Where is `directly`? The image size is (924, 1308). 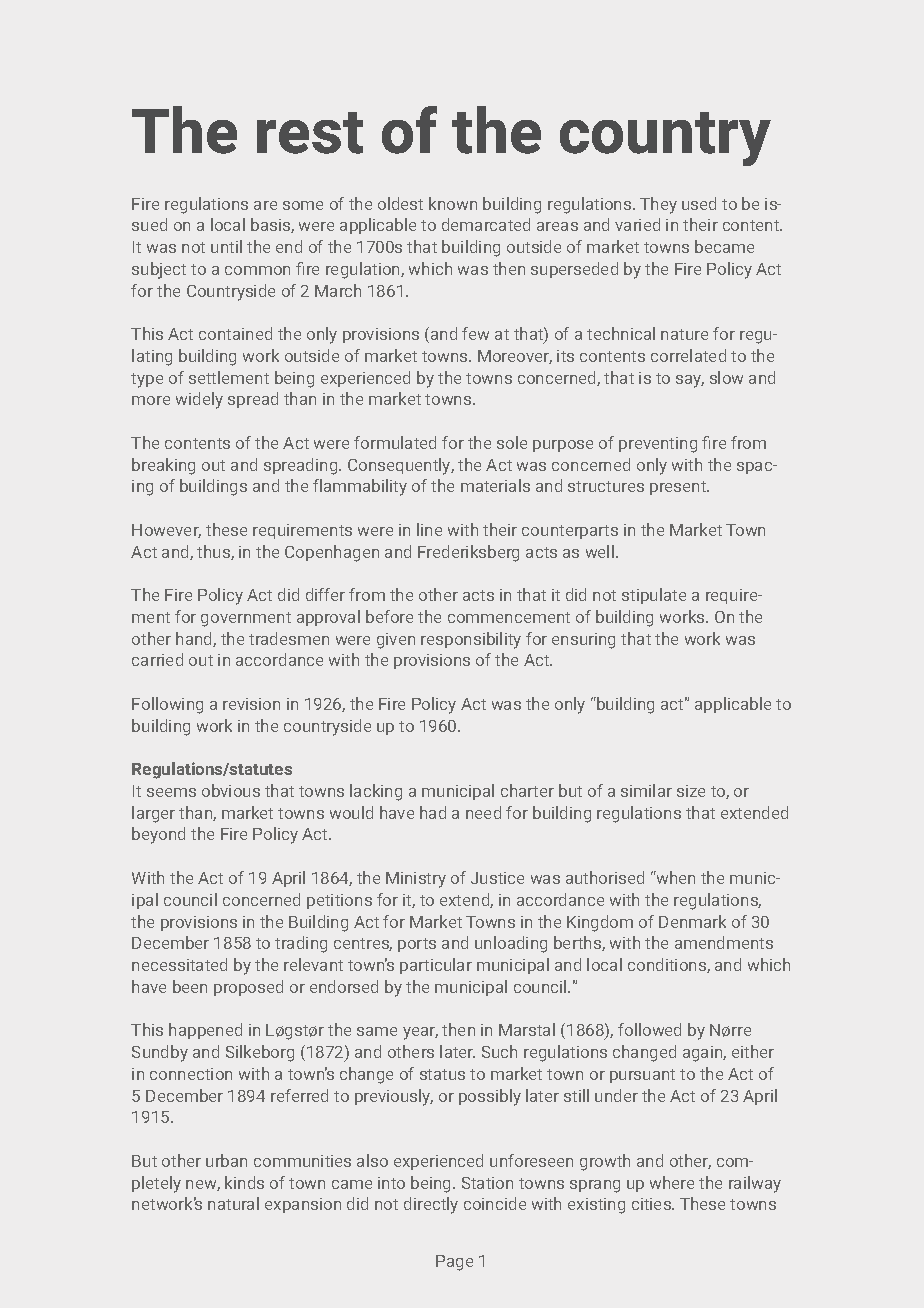 directly is located at coordinates (431, 1205).
